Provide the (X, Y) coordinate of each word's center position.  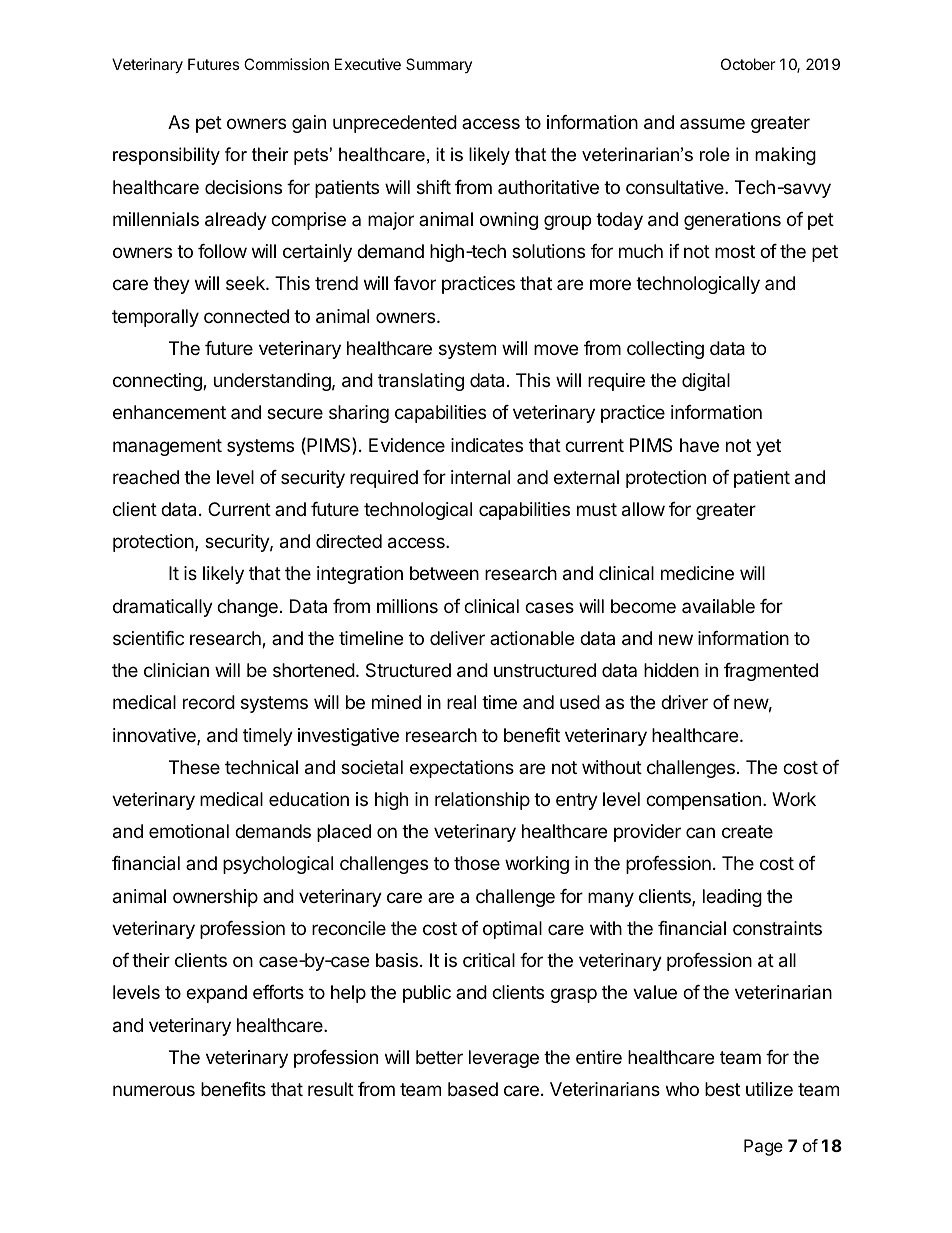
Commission (286, 64)
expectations (462, 769)
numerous (154, 1090)
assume (712, 123)
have (699, 445)
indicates (487, 445)
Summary (439, 65)
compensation (703, 801)
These (194, 767)
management (167, 447)
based (473, 1089)
